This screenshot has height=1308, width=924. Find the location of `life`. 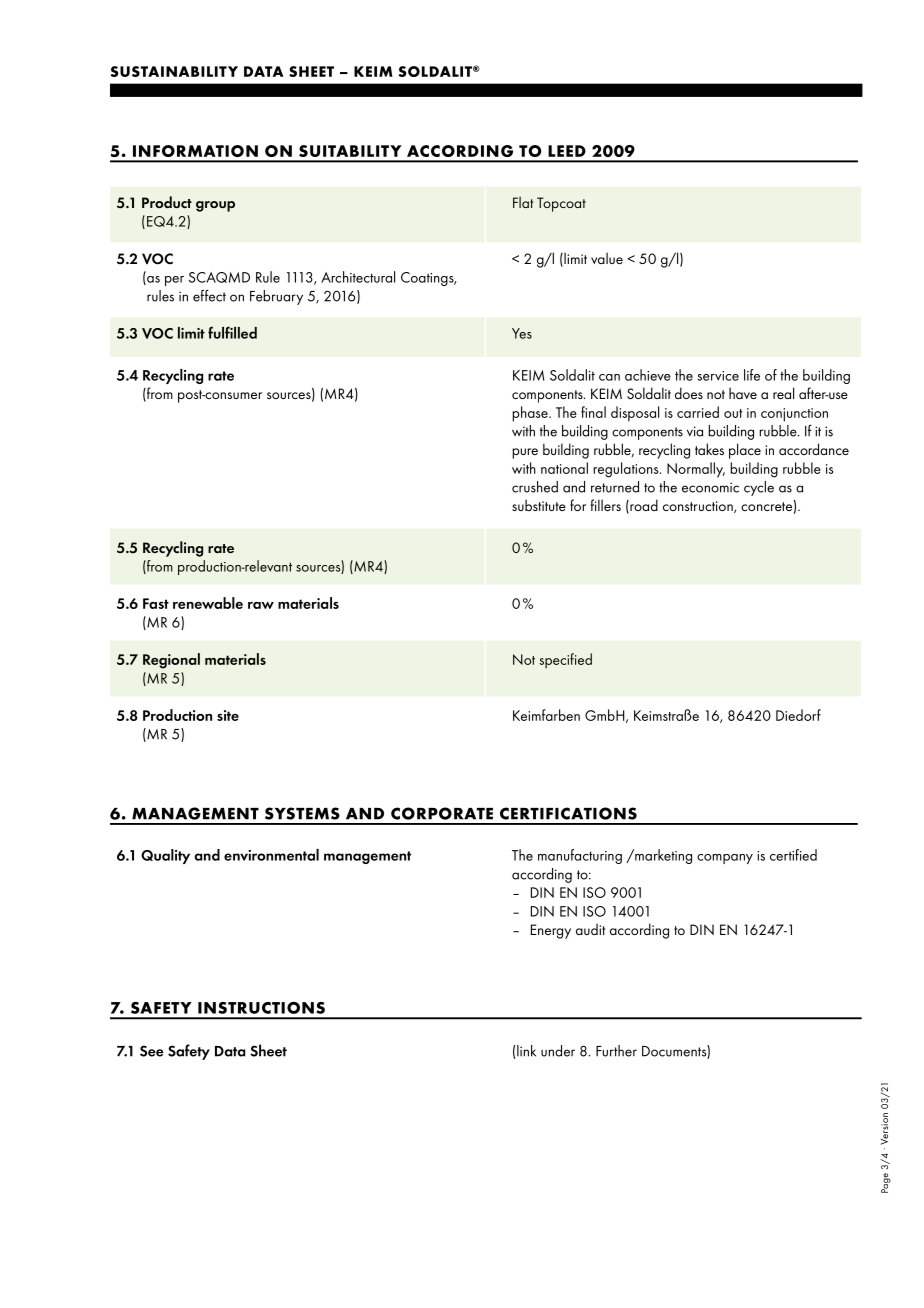

life is located at coordinates (752, 375).
